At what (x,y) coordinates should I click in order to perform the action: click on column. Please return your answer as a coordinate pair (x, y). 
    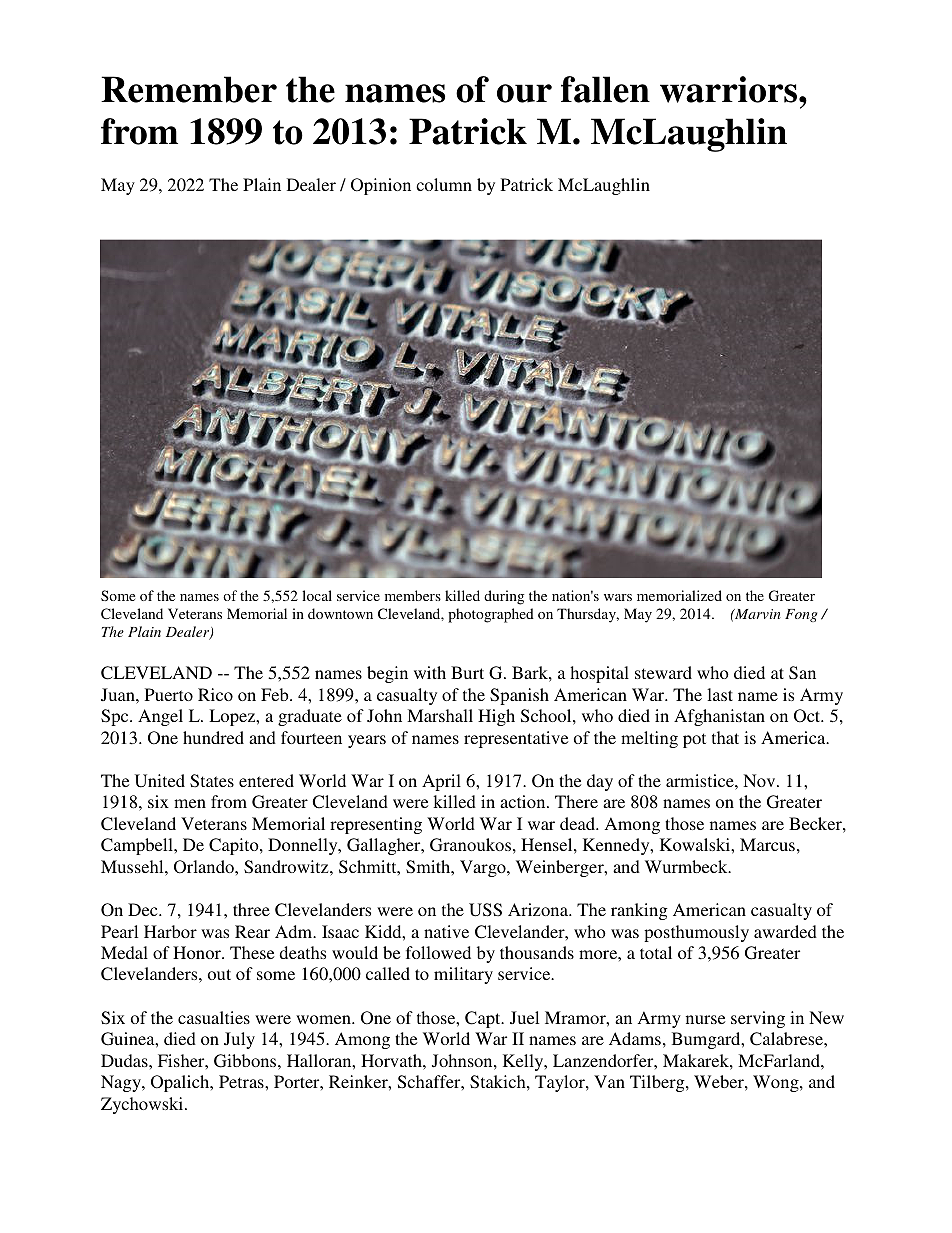
    Looking at the image, I should click on (444, 184).
